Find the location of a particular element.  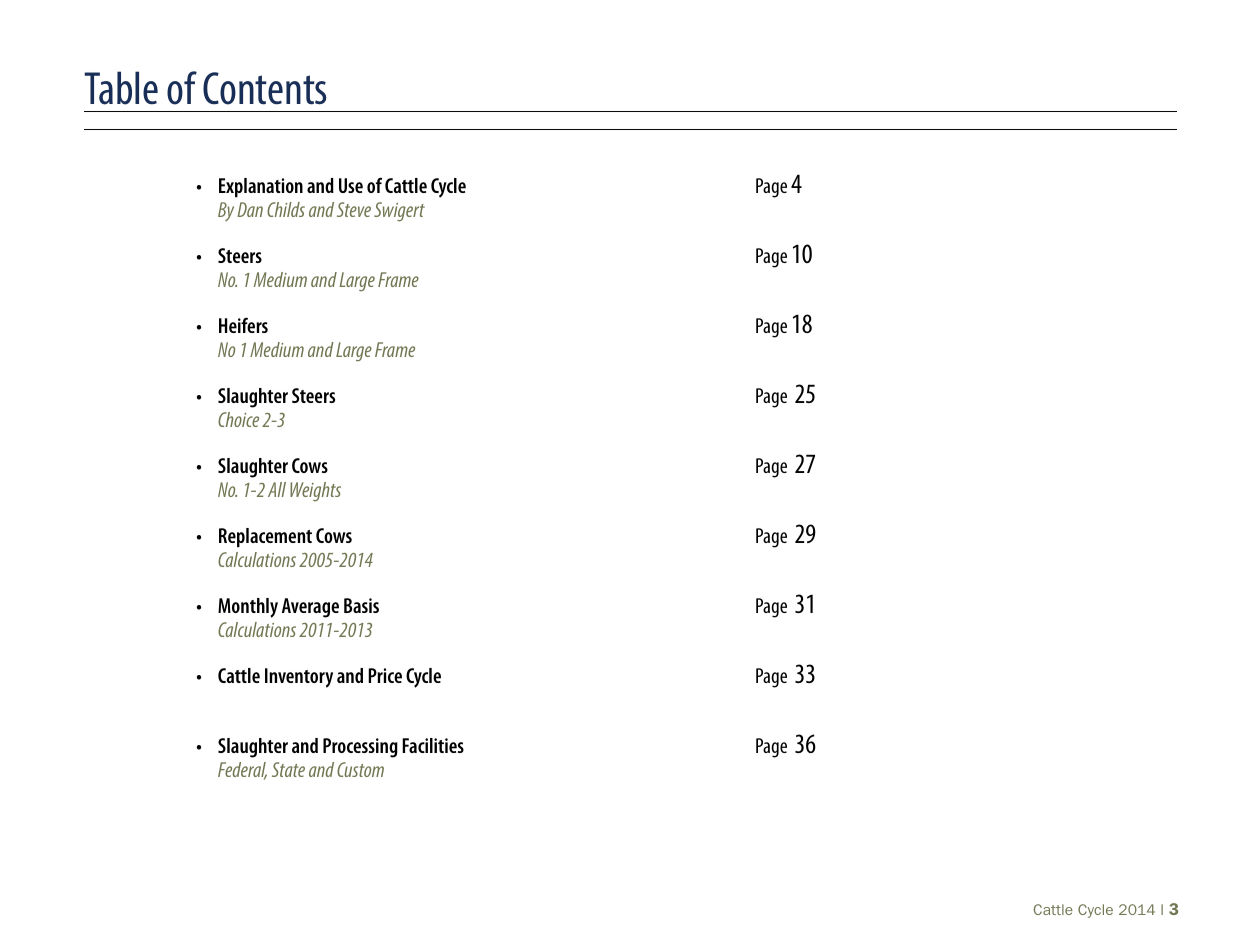

Table is located at coordinates (121, 88).
